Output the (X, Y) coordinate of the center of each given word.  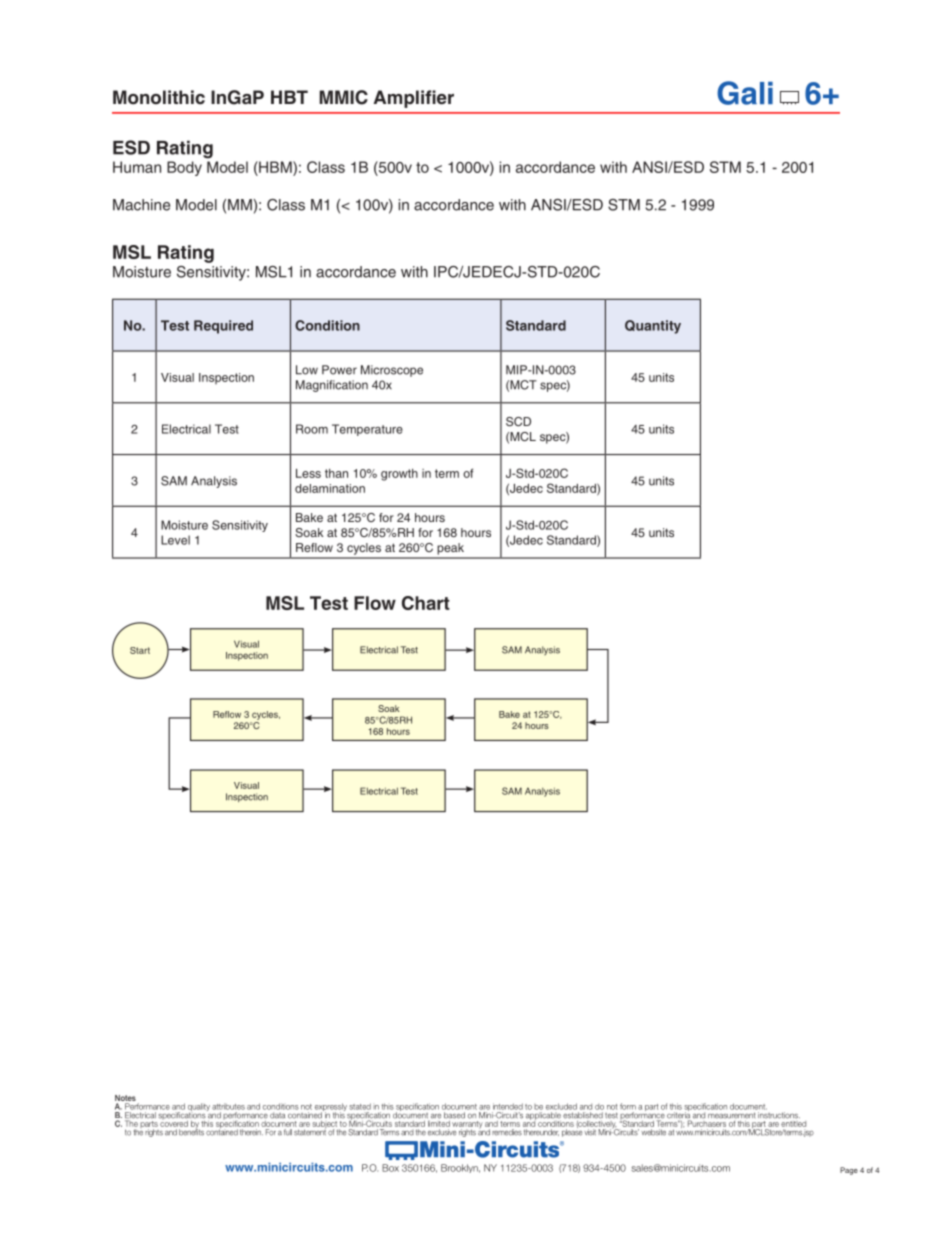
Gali (745, 93)
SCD (518, 421)
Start (140, 650)
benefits (191, 1131)
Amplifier (414, 99)
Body (184, 168)
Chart (426, 603)
